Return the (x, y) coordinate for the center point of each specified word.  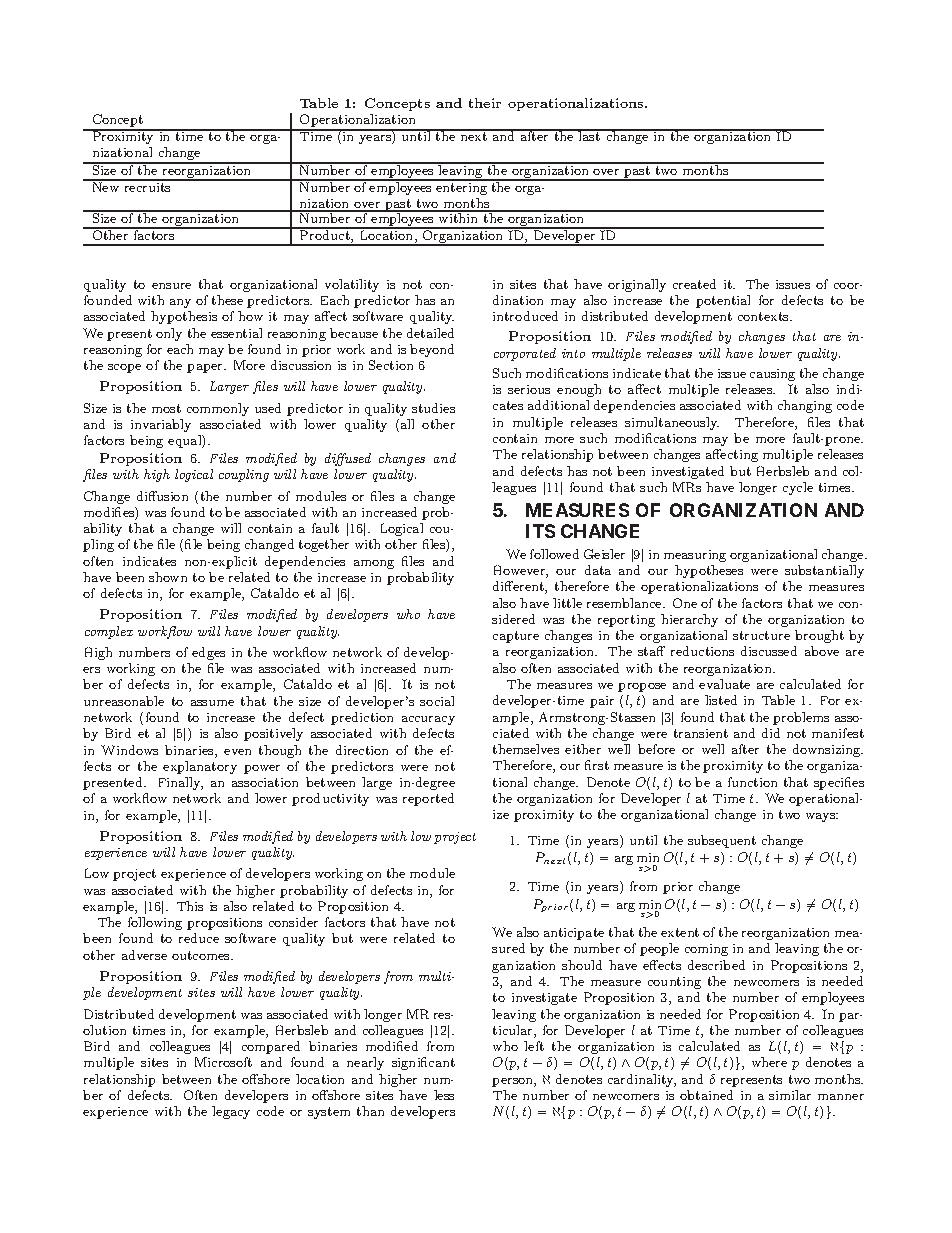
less (444, 1095)
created (694, 284)
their (485, 103)
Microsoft (223, 1062)
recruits (147, 186)
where (769, 1062)
